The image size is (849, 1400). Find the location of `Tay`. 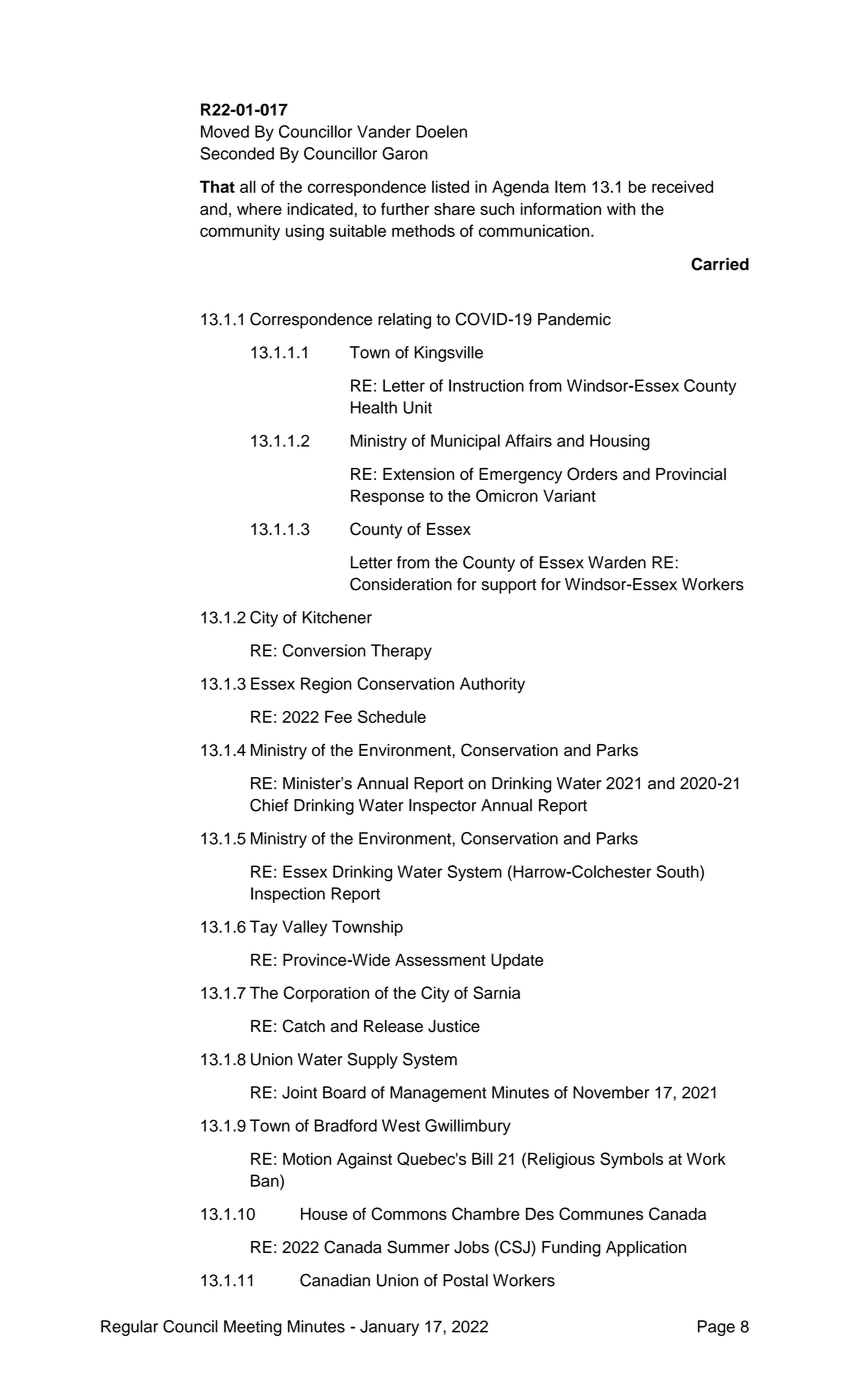

Tay is located at coordinates (264, 928).
